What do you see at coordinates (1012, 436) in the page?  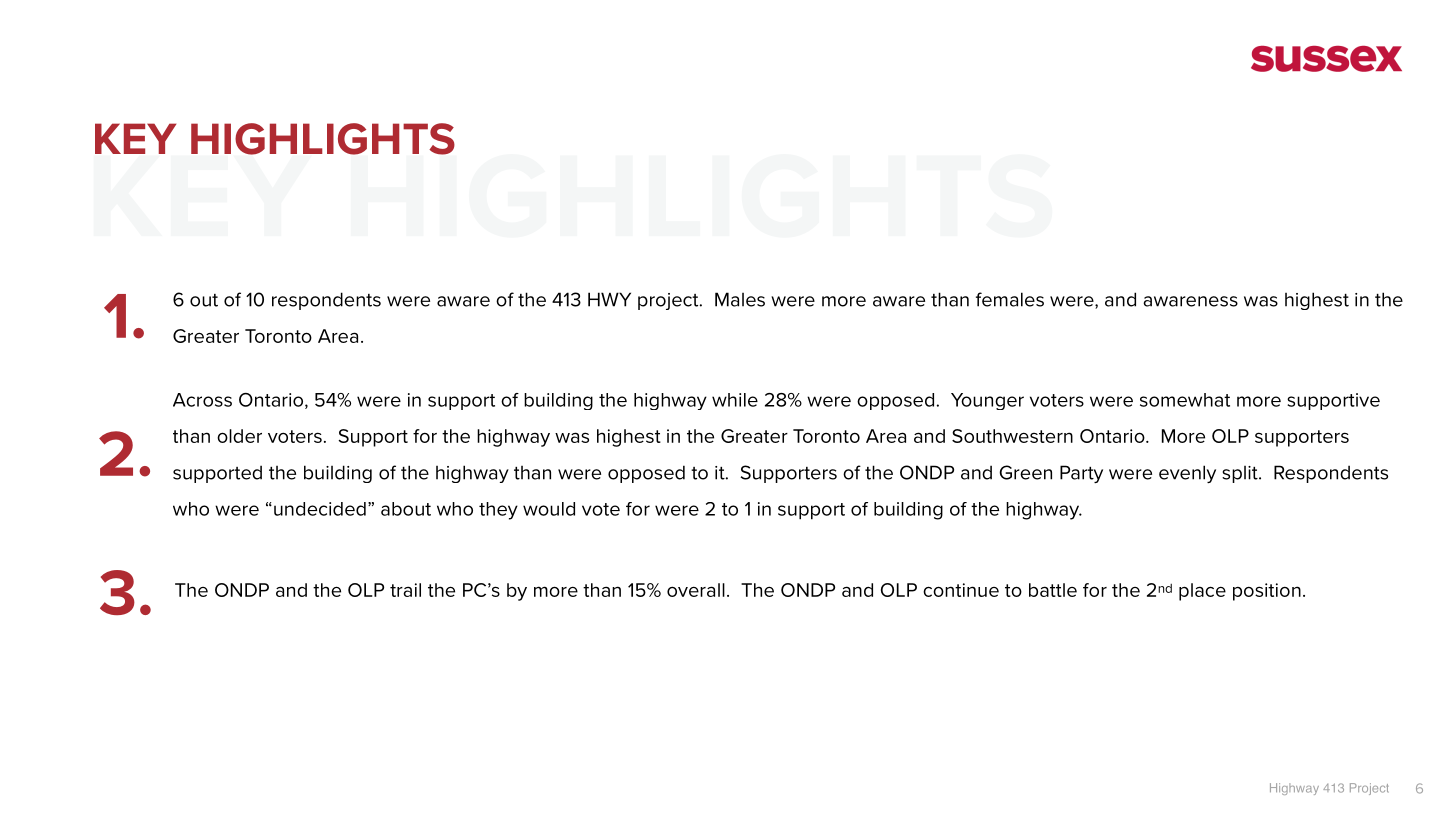 I see `Southwestern` at bounding box center [1012, 436].
